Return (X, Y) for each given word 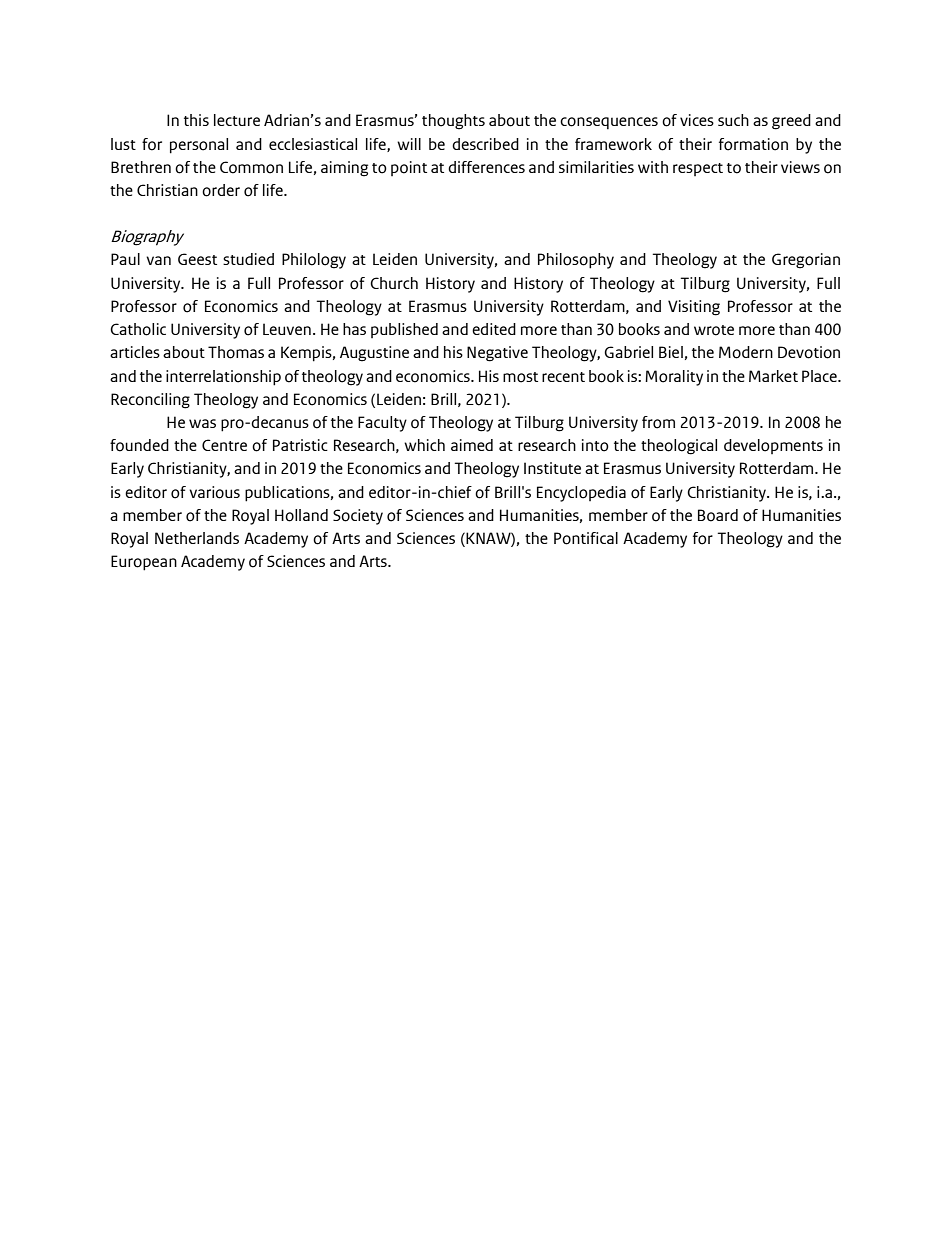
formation (753, 144)
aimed (472, 445)
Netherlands (197, 538)
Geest (197, 259)
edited (494, 329)
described (485, 144)
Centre (224, 445)
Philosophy (576, 261)
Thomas (236, 352)
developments (773, 446)
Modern (746, 352)
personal (199, 146)
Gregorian (806, 261)
